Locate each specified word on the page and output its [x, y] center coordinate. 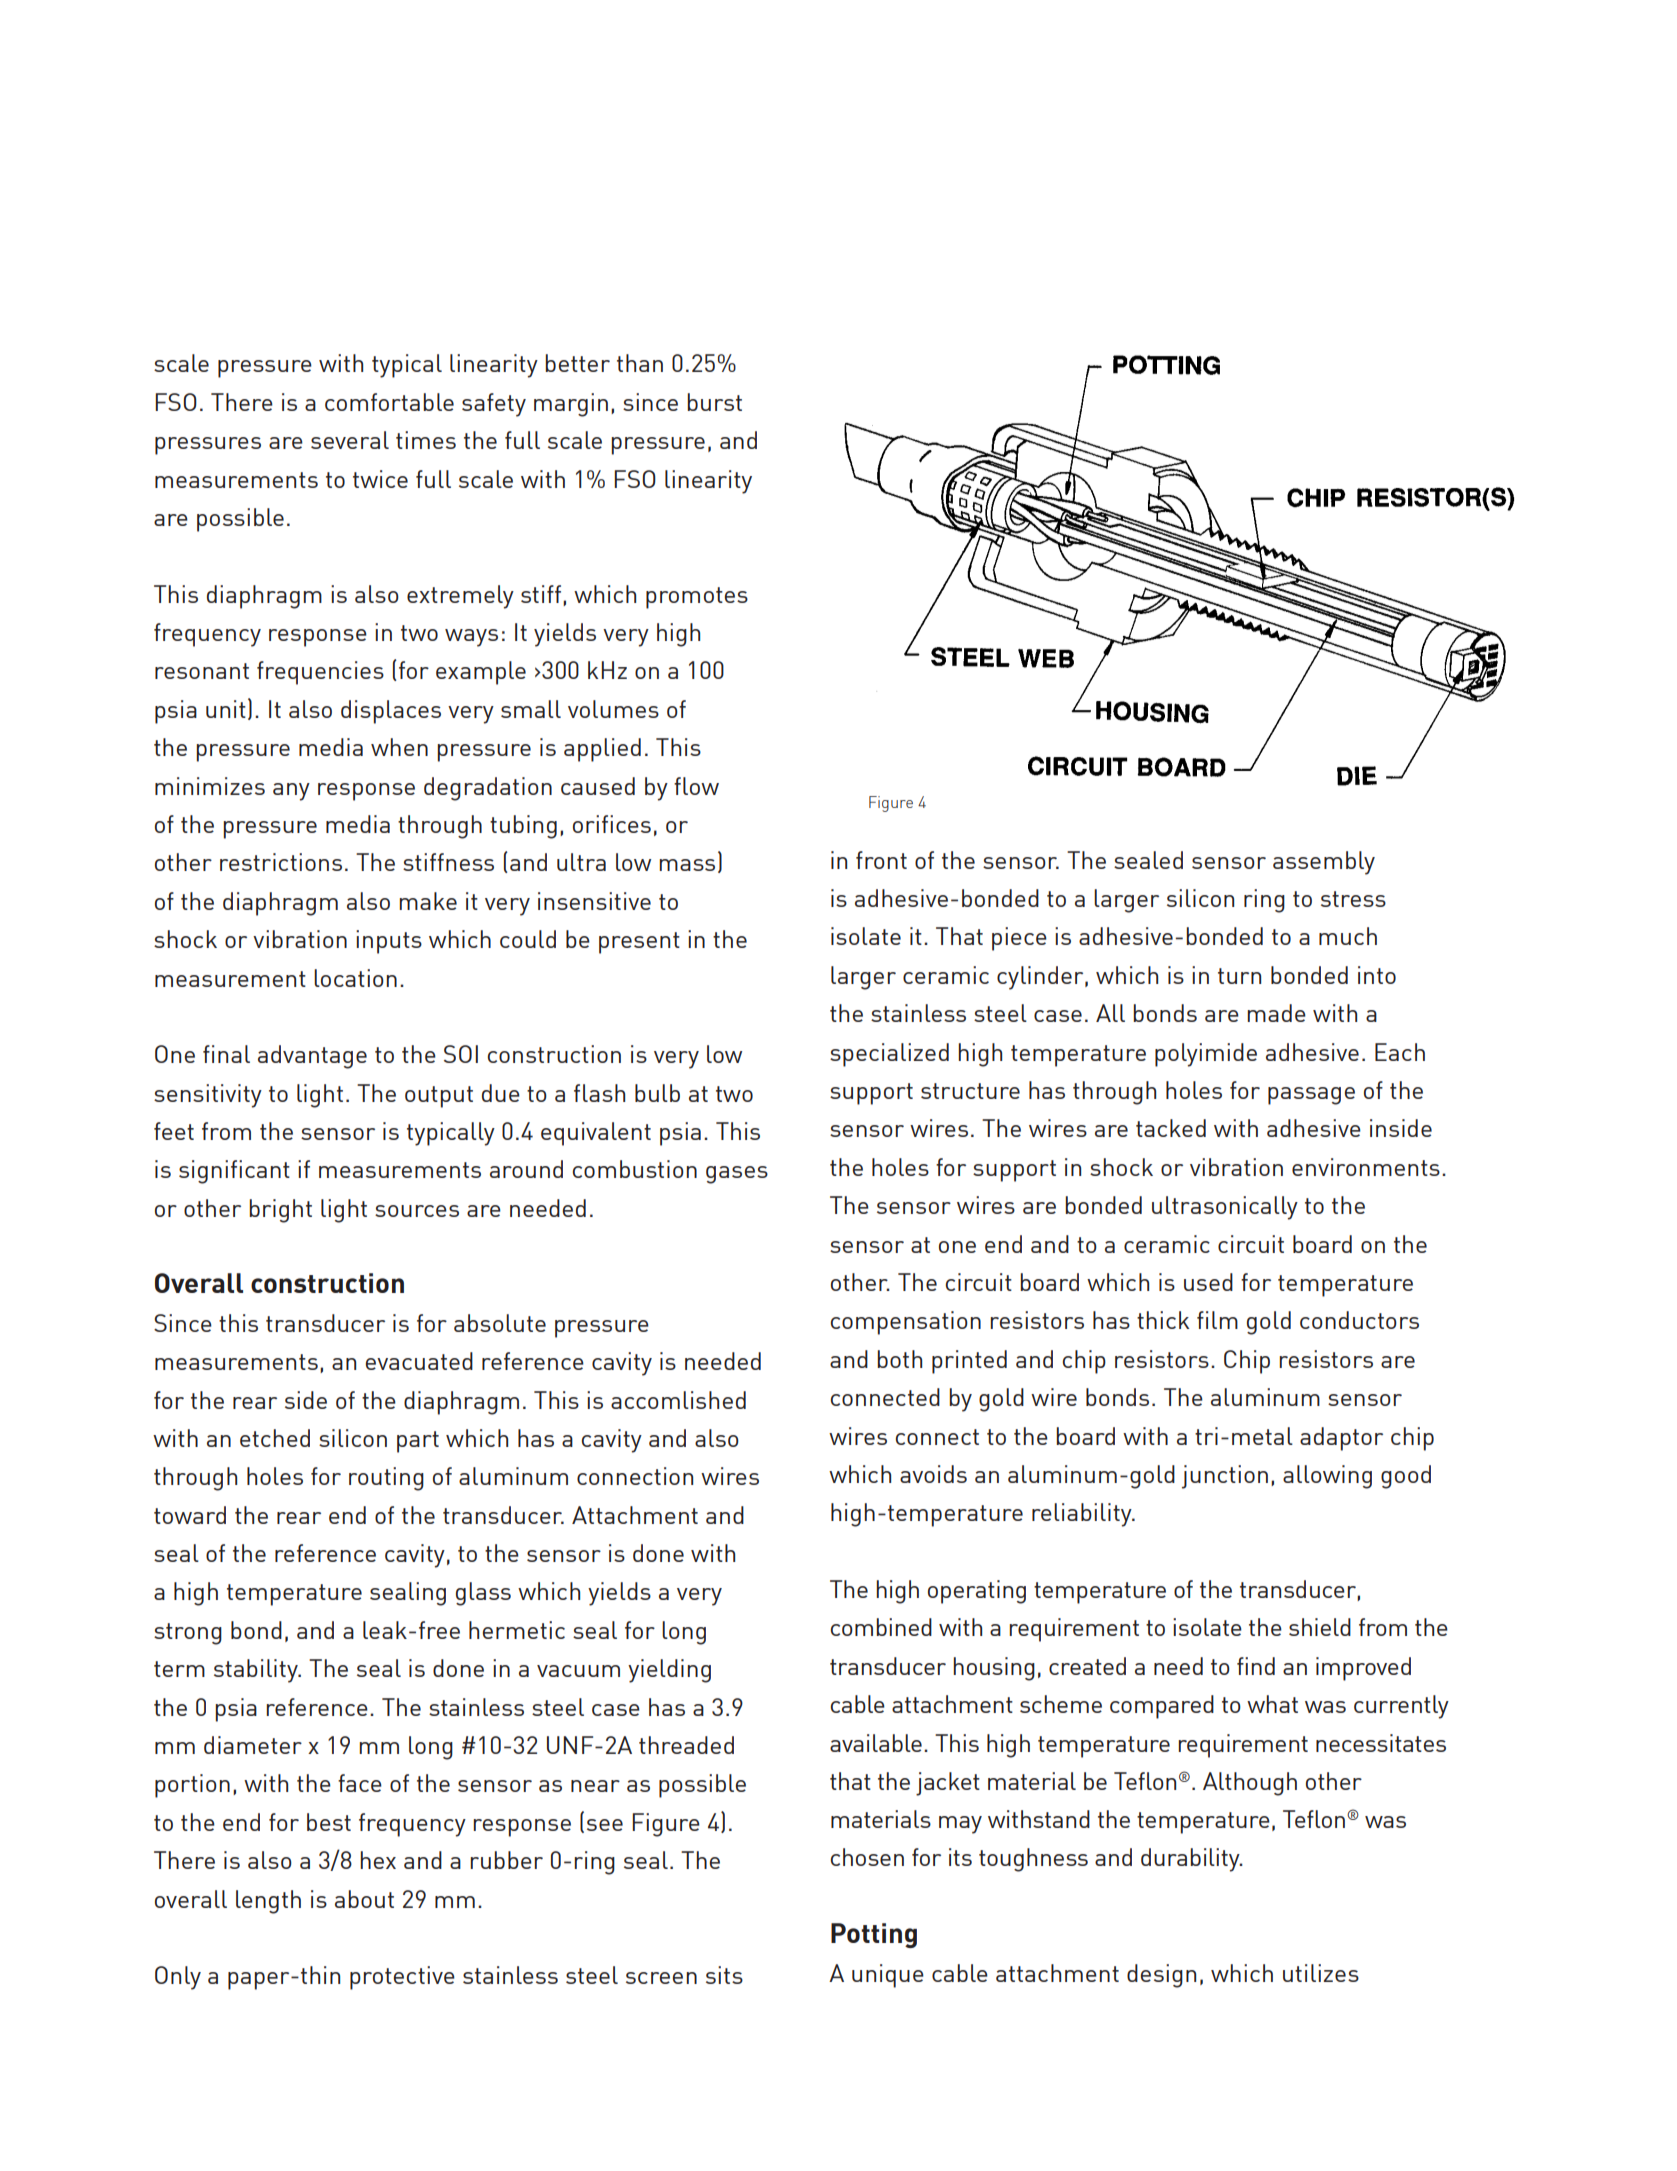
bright [280, 1211]
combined [881, 1627]
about [364, 1899]
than [640, 363]
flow [696, 786]
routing [386, 1479]
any [291, 792]
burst [714, 402]
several [350, 440]
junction [1225, 1477]
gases [737, 1175]
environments [1366, 1167]
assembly [1324, 863]
